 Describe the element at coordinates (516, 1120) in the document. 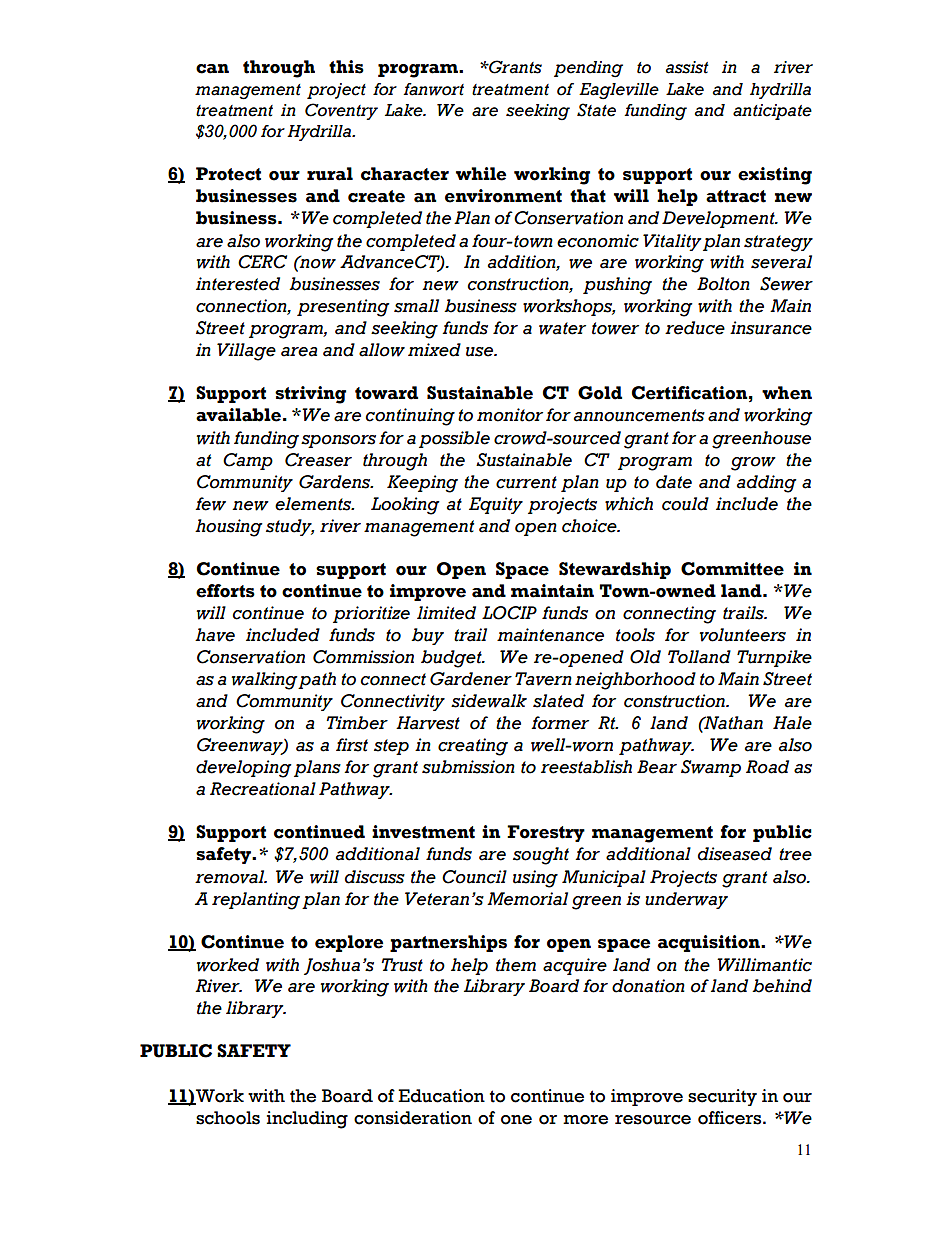

I see `one` at that location.
